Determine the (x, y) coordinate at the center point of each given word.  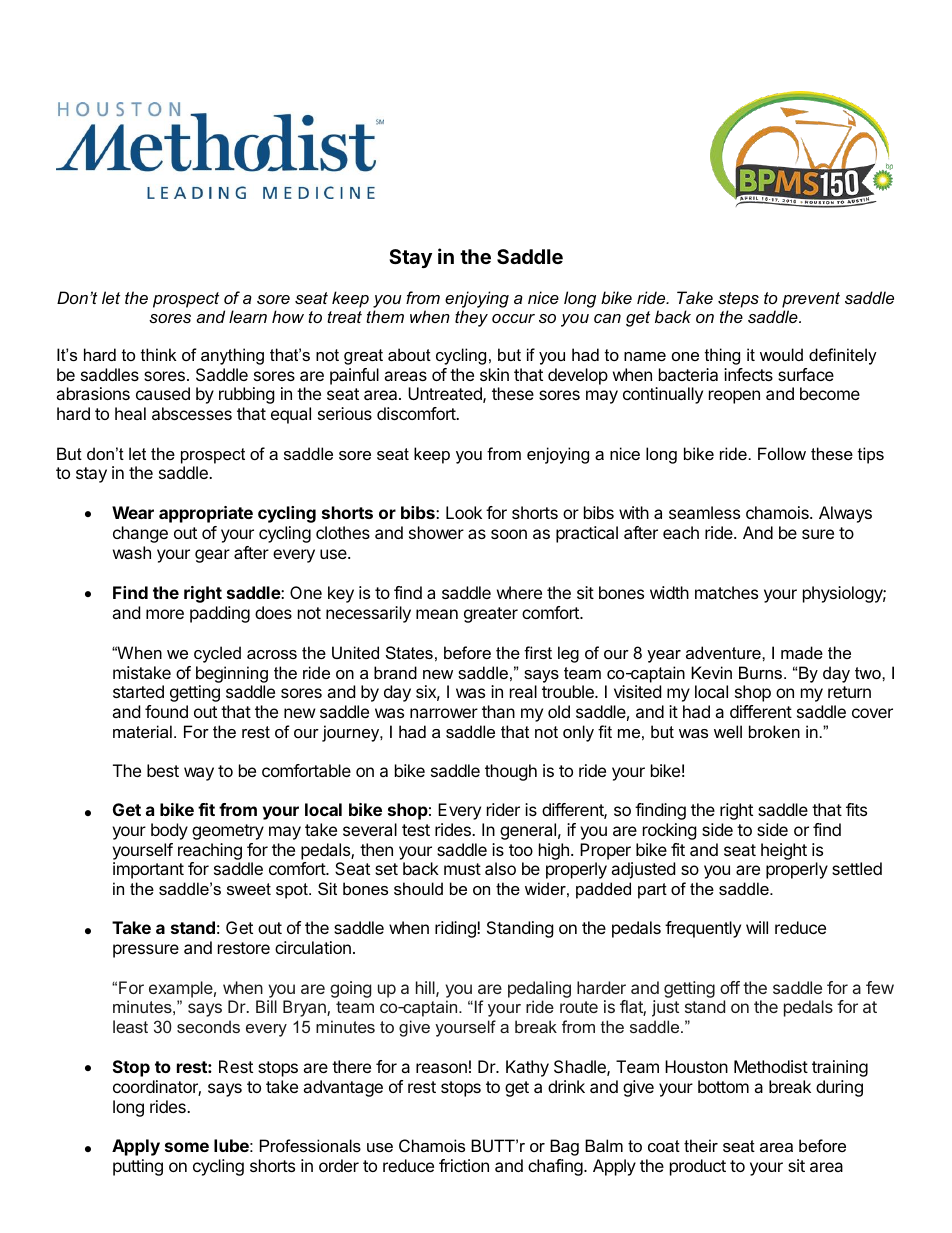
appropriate (206, 514)
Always (845, 514)
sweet (249, 889)
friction (464, 1165)
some (187, 1147)
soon (509, 534)
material (142, 731)
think (159, 354)
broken (774, 731)
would (781, 354)
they (471, 318)
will (757, 927)
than (498, 711)
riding (456, 929)
